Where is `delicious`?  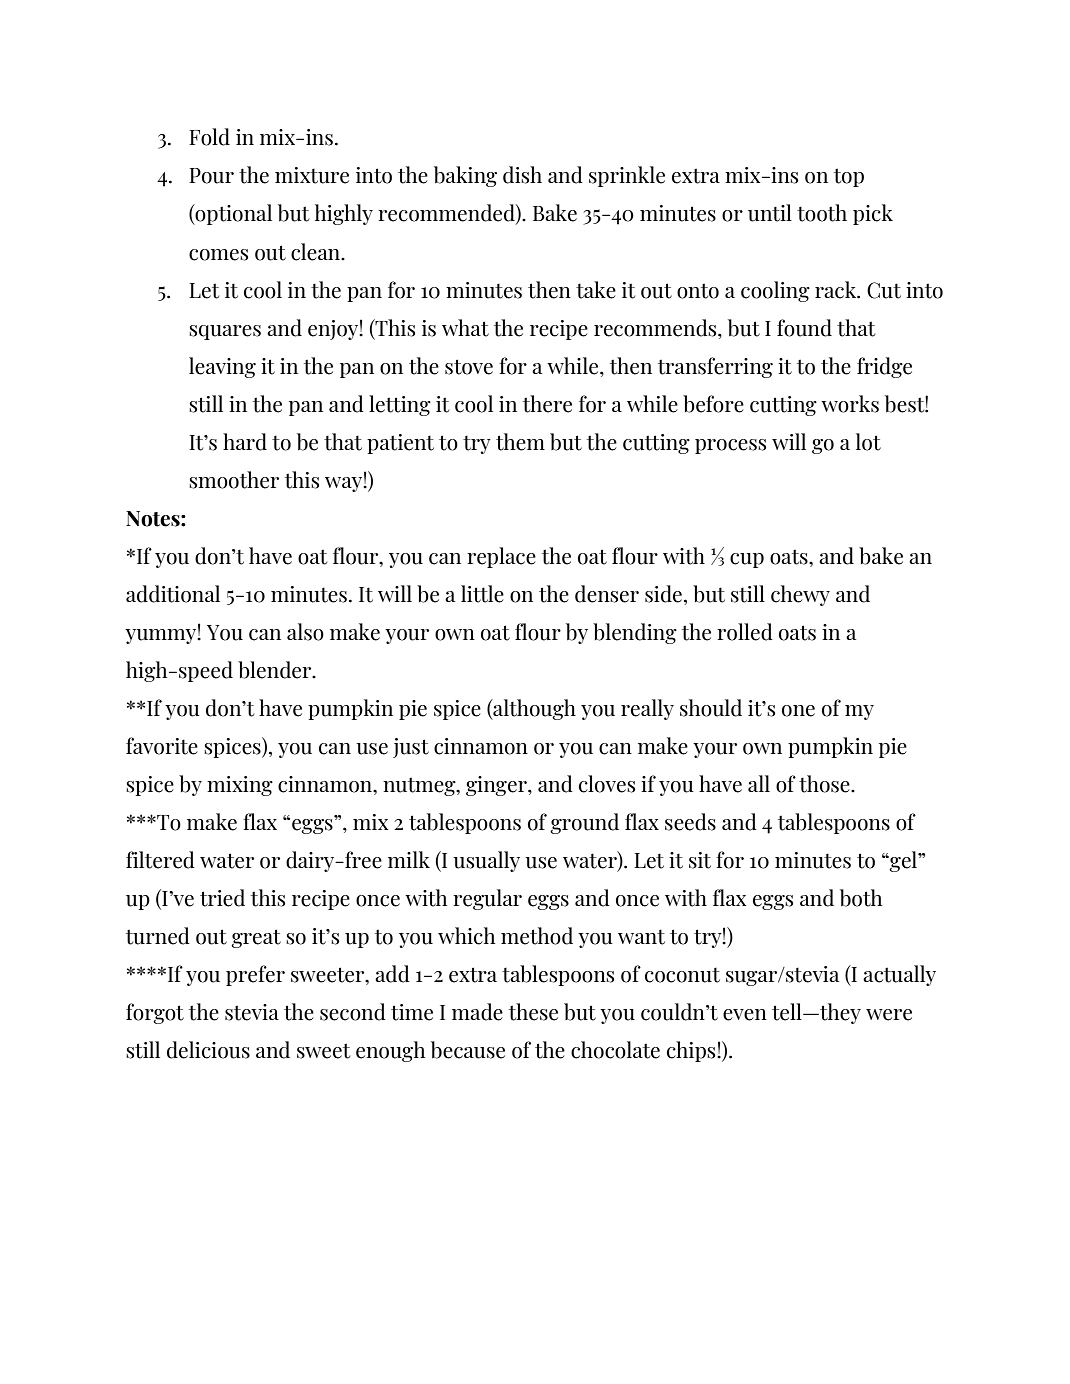
delicious is located at coordinates (208, 1050).
